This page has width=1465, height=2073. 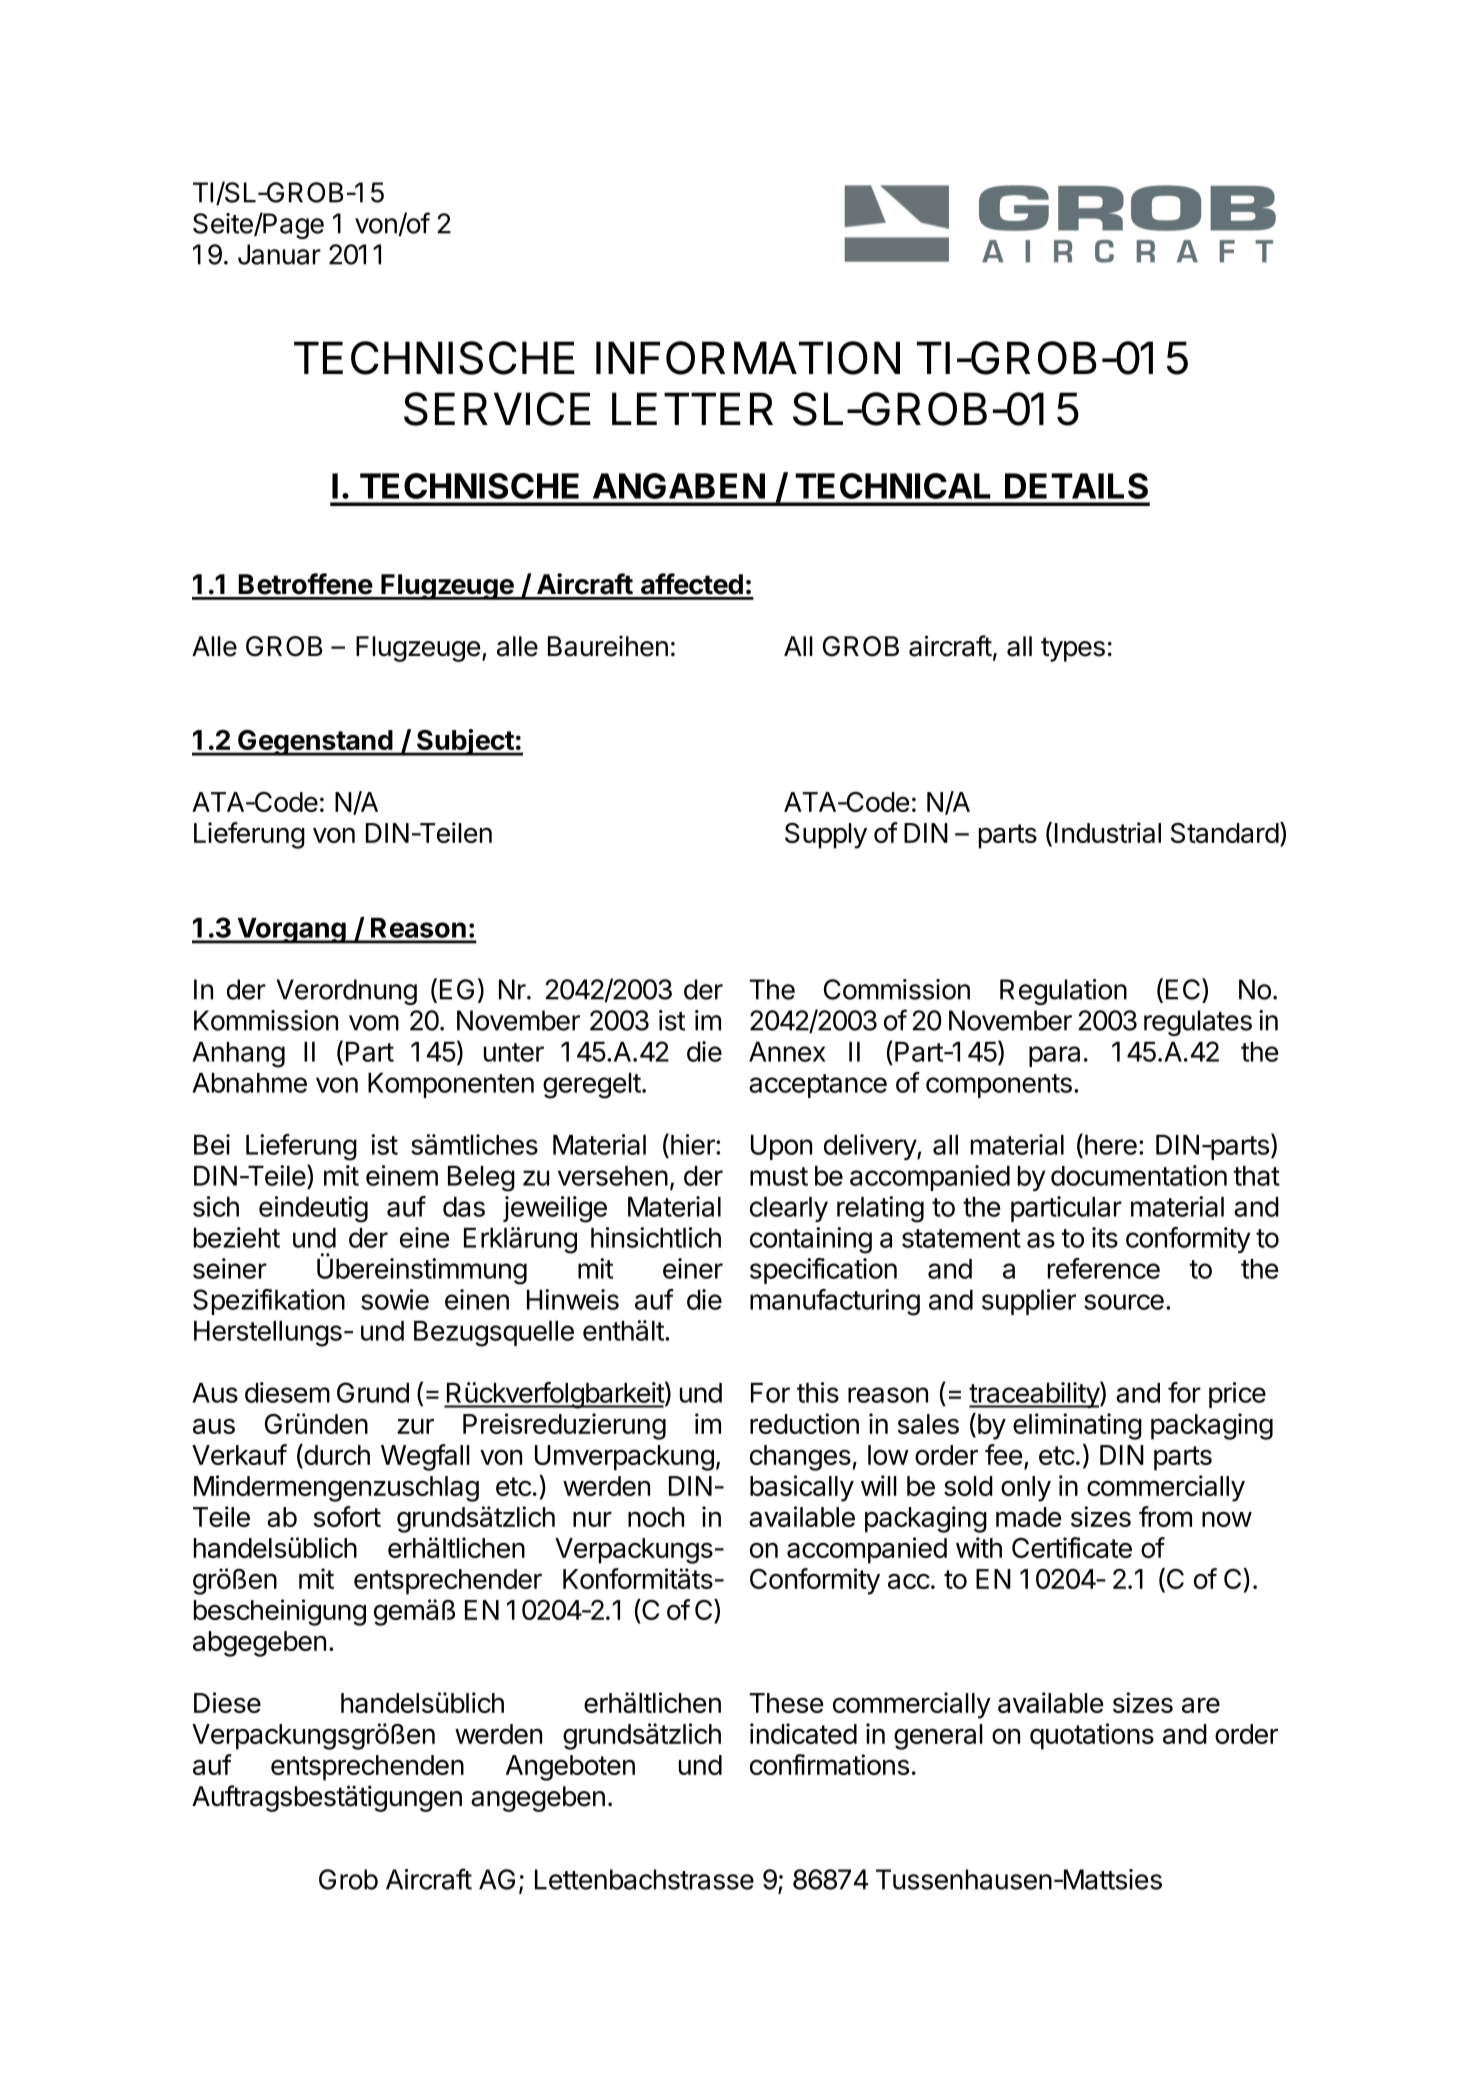 What do you see at coordinates (692, 408) in the page?
I see `LETTER` at bounding box center [692, 408].
